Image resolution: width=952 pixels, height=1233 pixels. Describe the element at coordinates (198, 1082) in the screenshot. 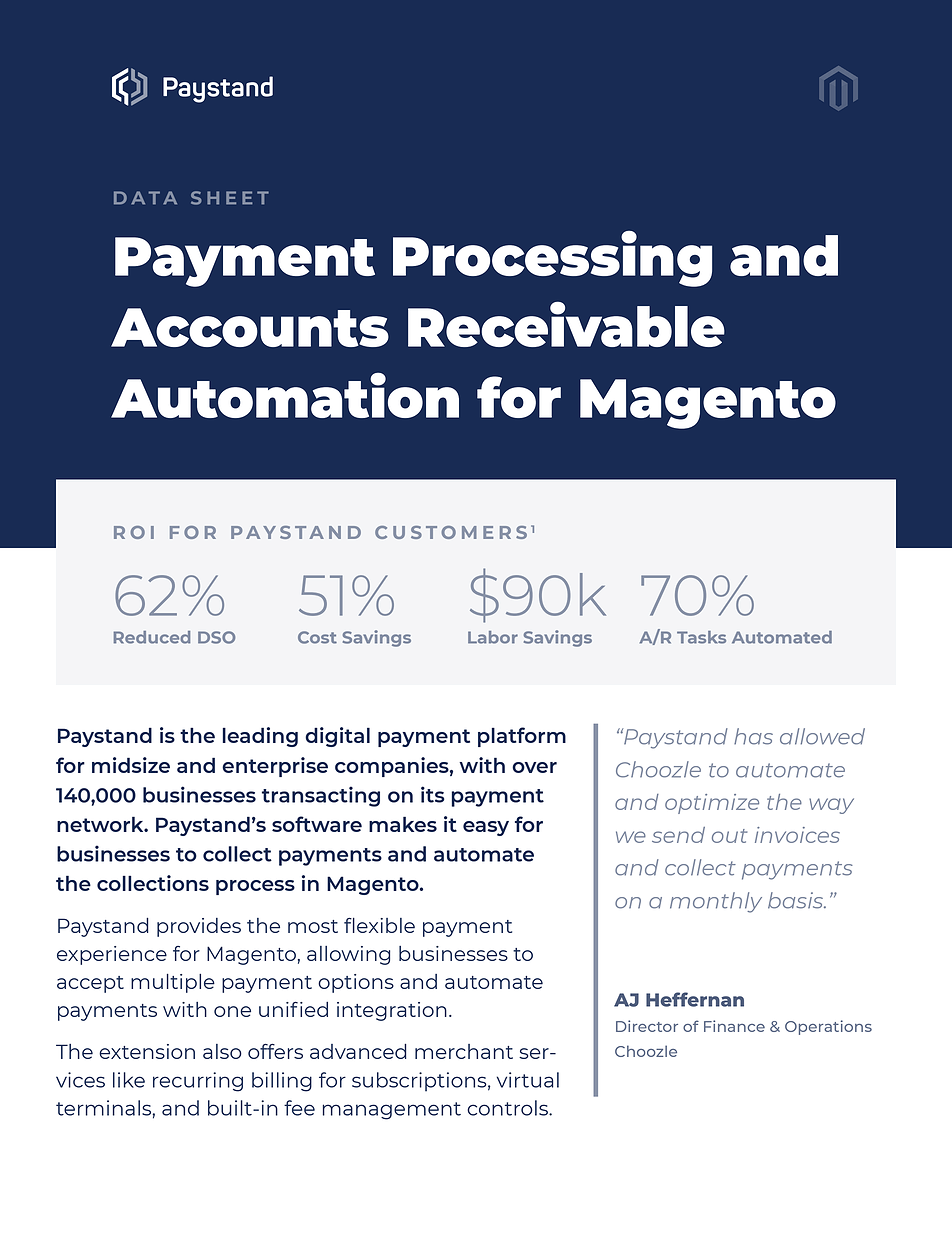

I see `recurring` at that location.
